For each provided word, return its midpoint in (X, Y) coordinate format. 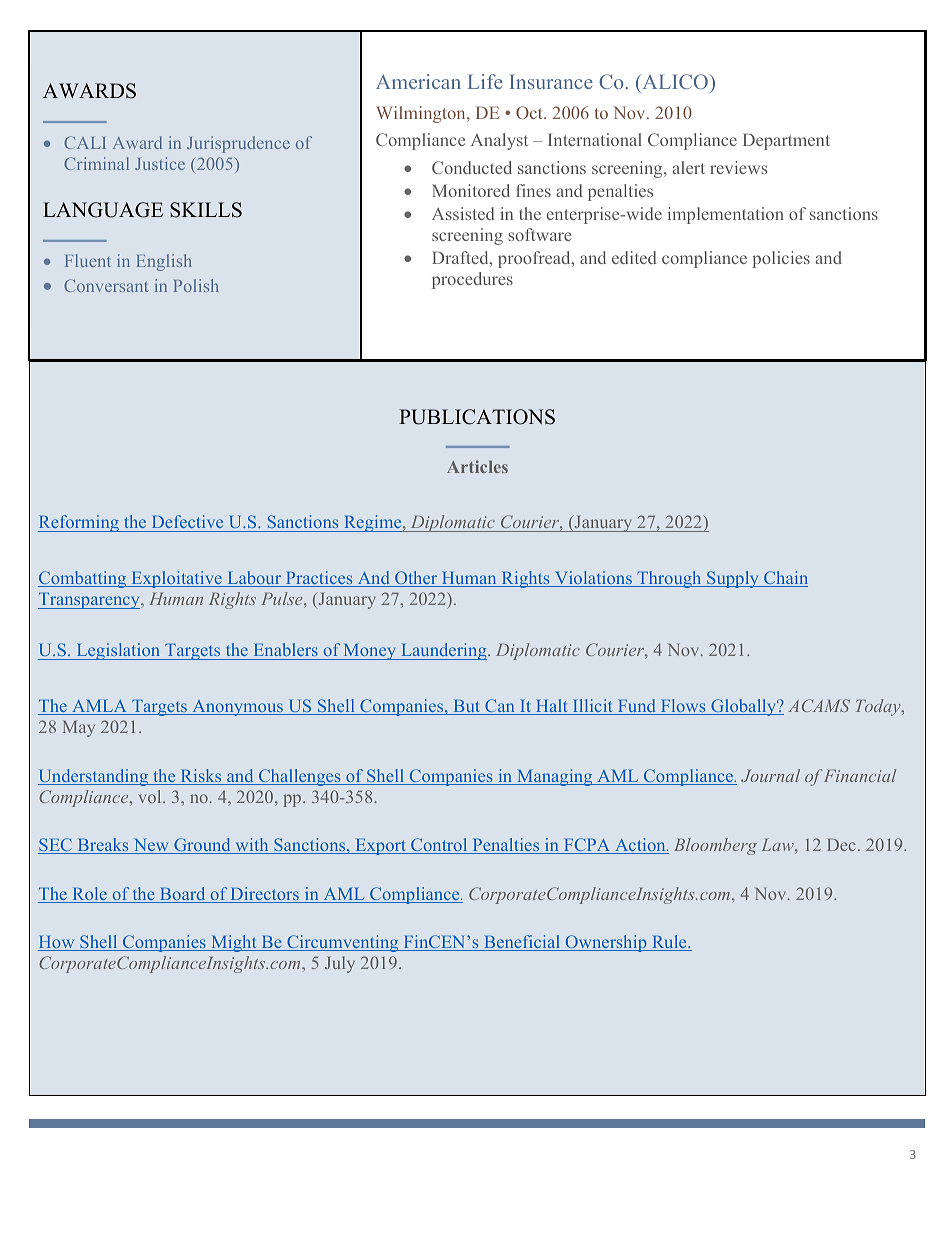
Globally (744, 707)
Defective (187, 521)
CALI (85, 142)
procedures (472, 280)
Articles (477, 466)
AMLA (99, 707)
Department (786, 141)
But (467, 707)
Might (234, 943)
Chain (785, 579)
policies (781, 259)
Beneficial (522, 943)
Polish (196, 285)
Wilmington (422, 114)
